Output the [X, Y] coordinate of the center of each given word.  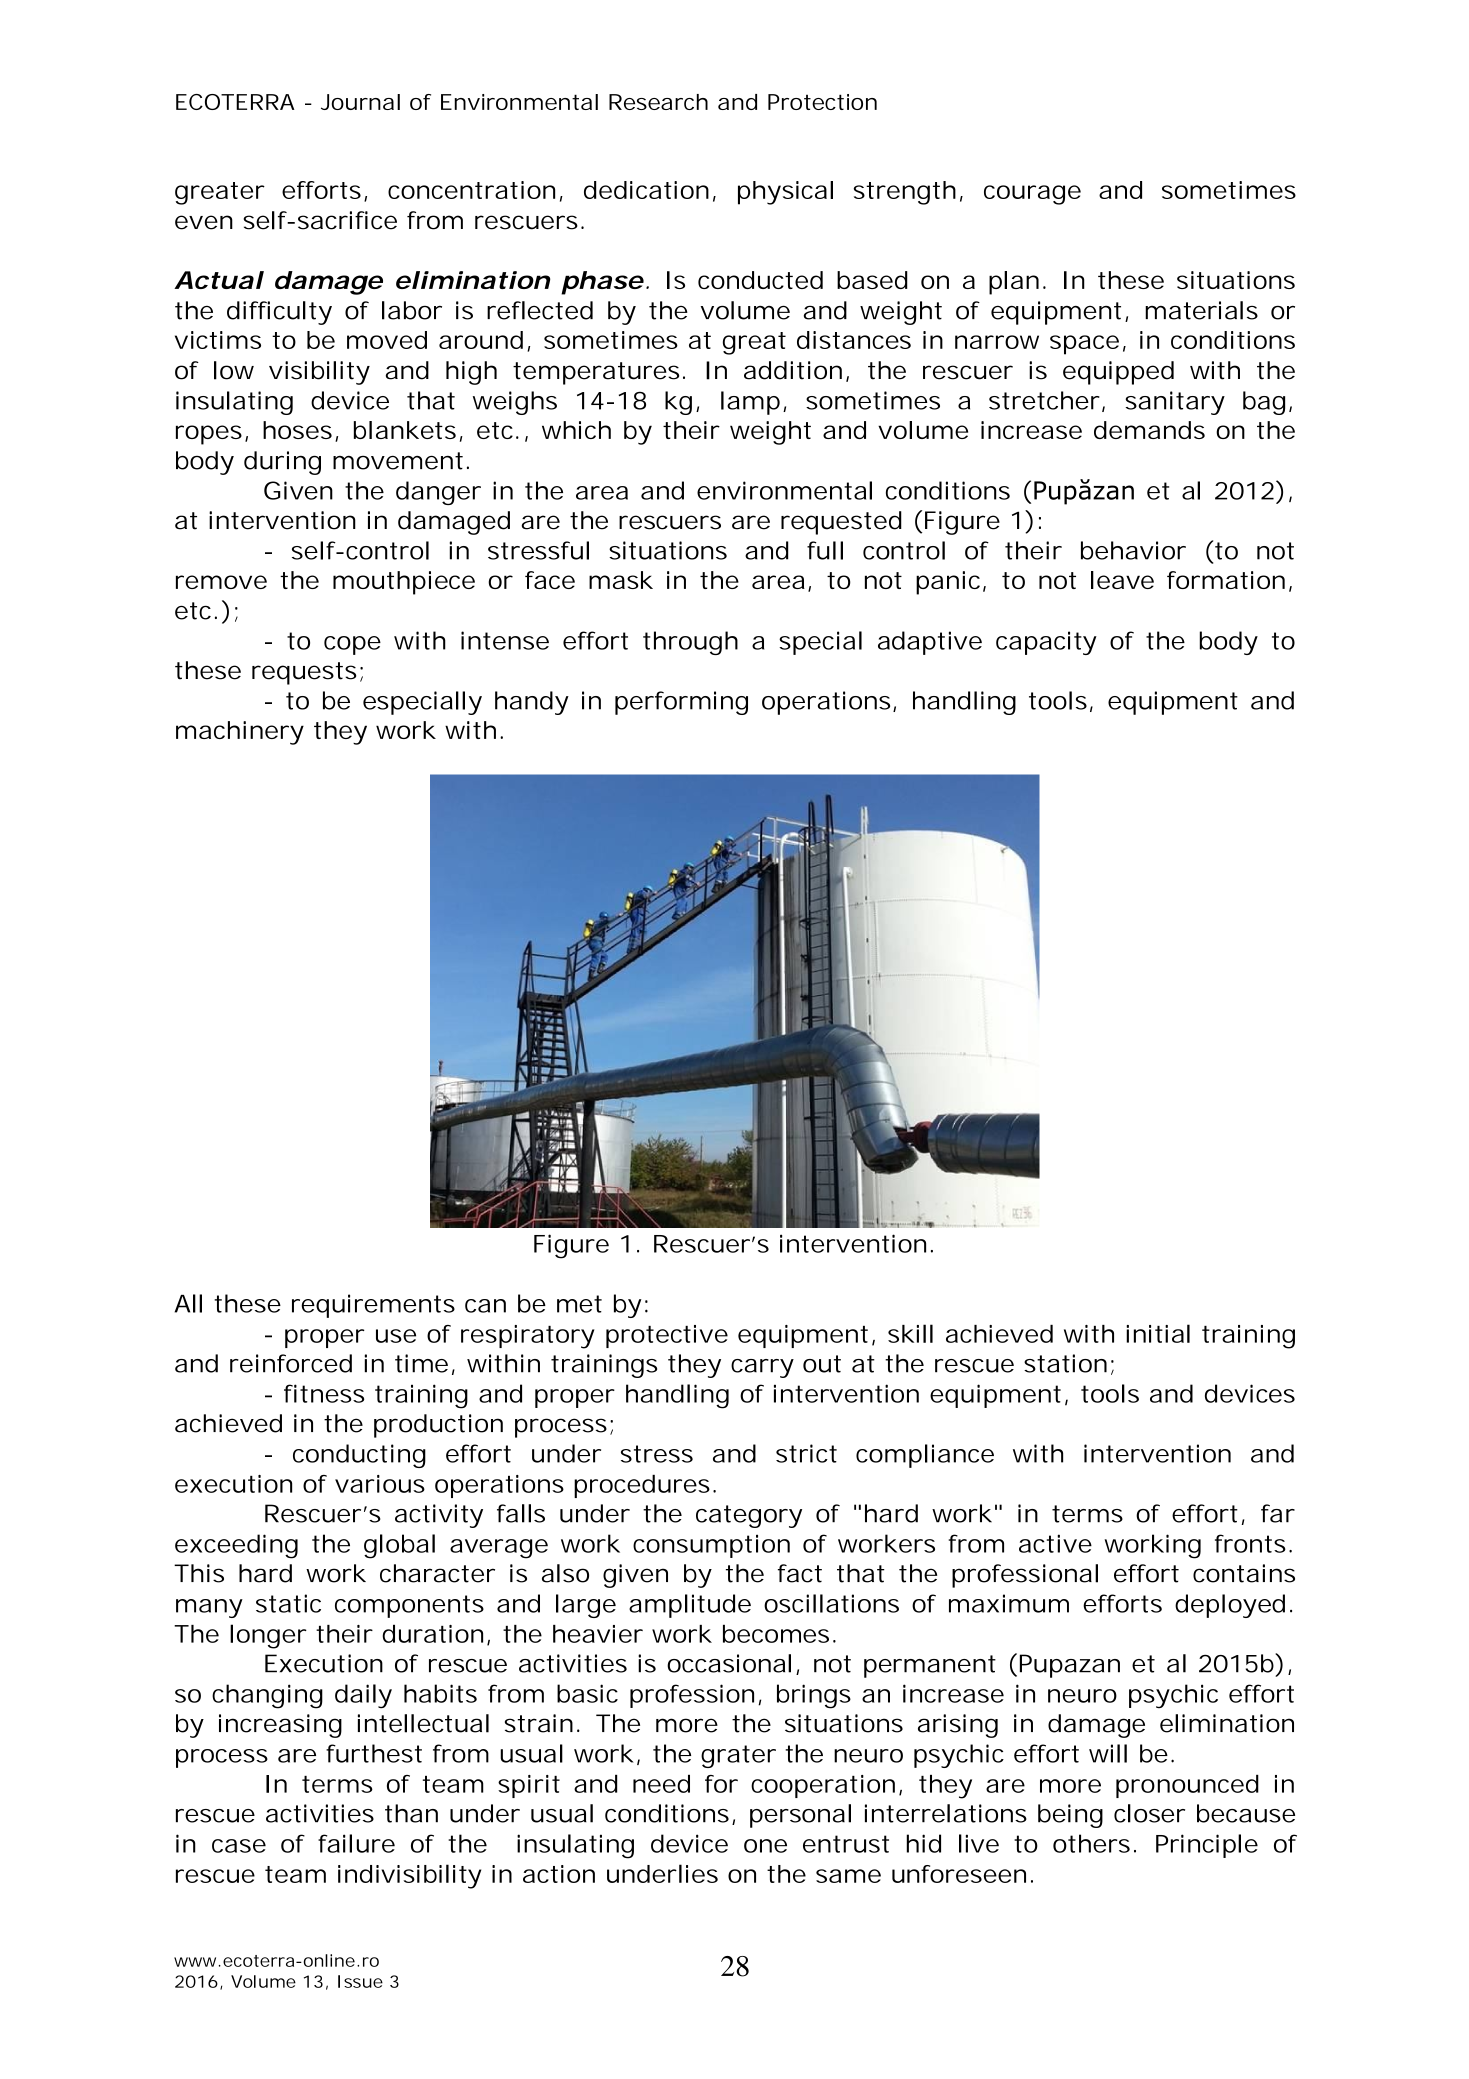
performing [681, 703]
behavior [1133, 550]
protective [667, 1336]
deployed [1230, 1606]
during [282, 463]
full [825, 550]
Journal [360, 102]
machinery [240, 733]
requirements [373, 1306]
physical [785, 193]
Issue [360, 1981]
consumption [711, 1546]
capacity [1046, 643]
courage [1032, 195]
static [288, 1603]
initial [1158, 1333]
